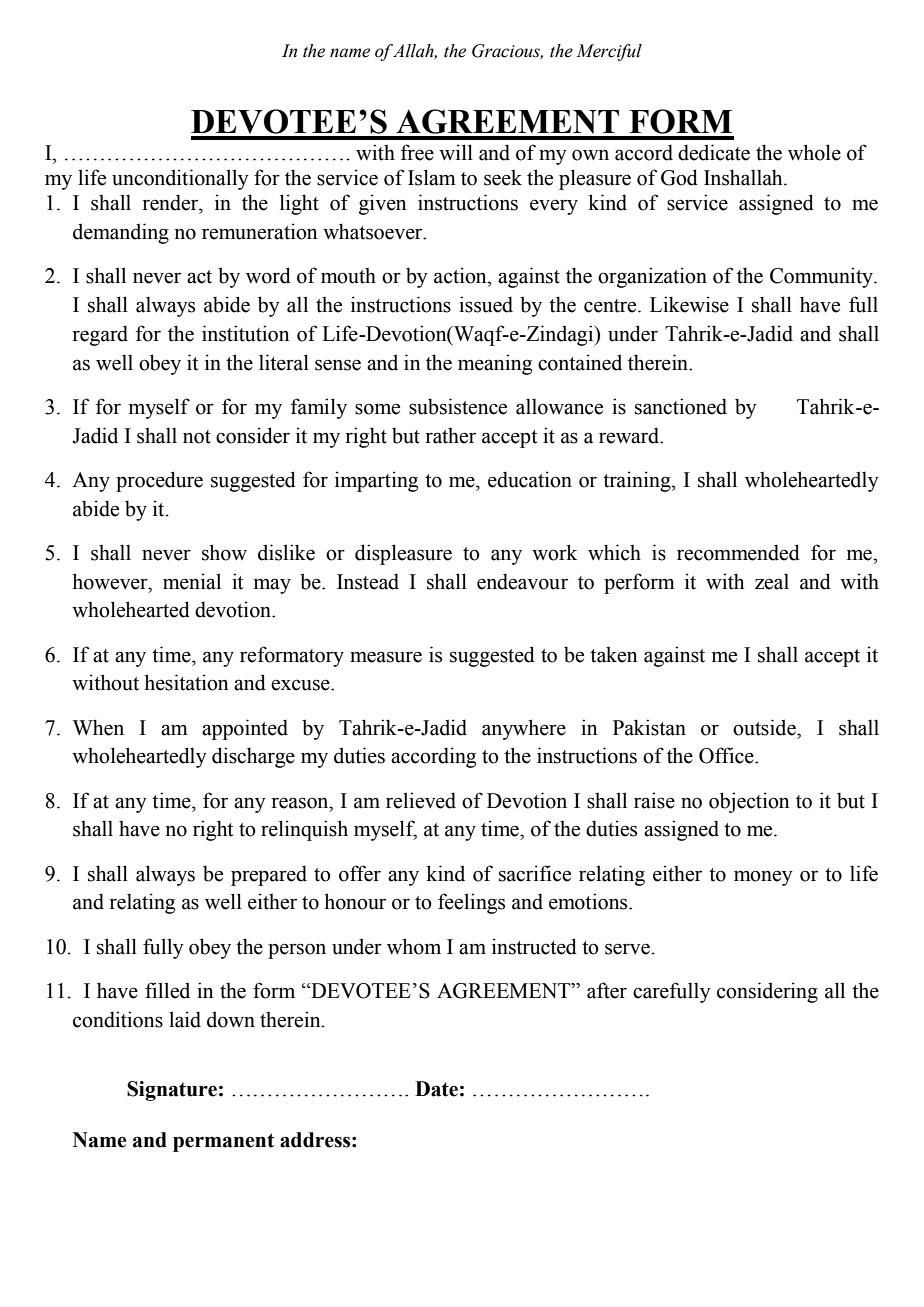  What do you see at coordinates (727, 755) in the page?
I see `Office` at bounding box center [727, 755].
